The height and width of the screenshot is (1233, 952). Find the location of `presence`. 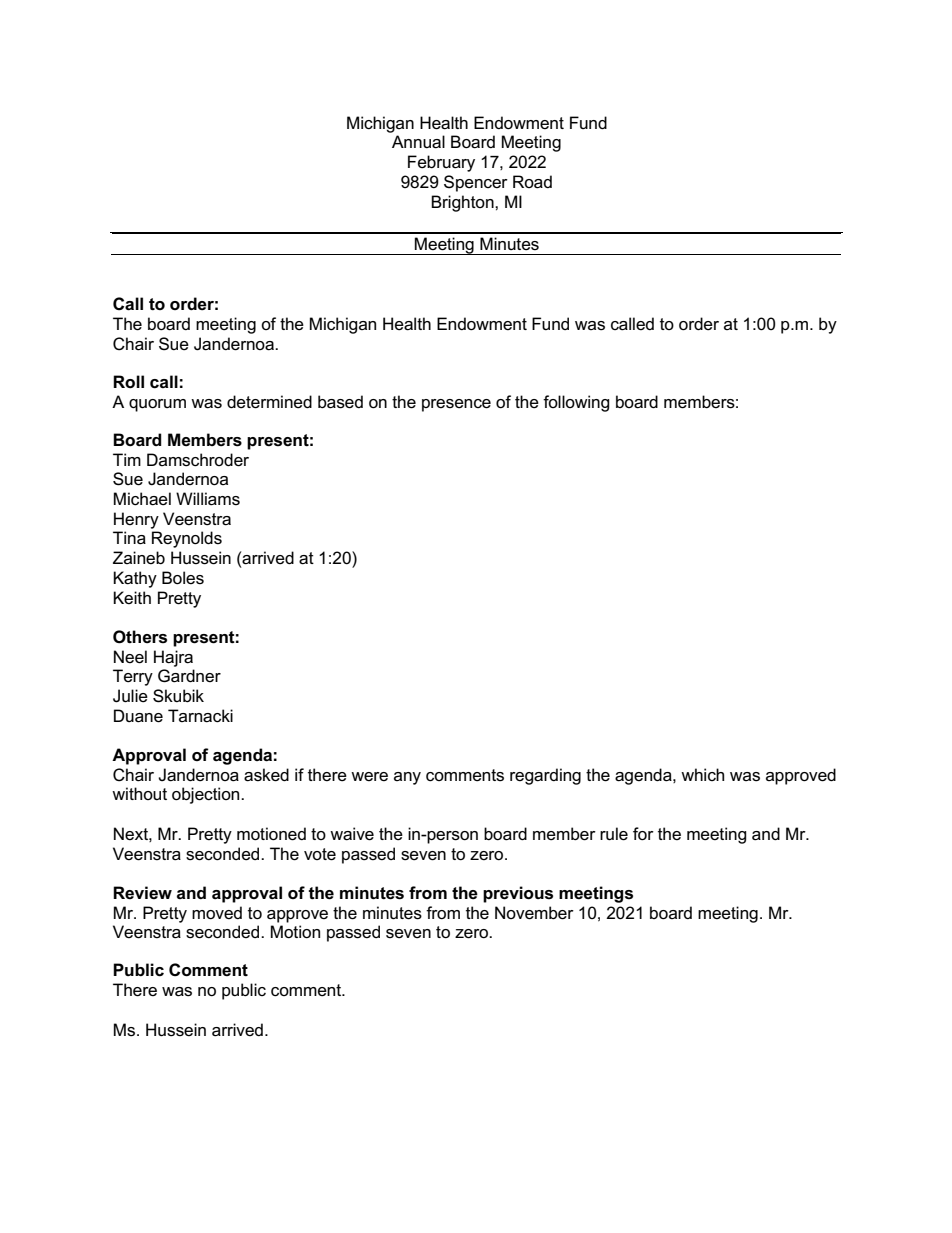

presence is located at coordinates (456, 405).
